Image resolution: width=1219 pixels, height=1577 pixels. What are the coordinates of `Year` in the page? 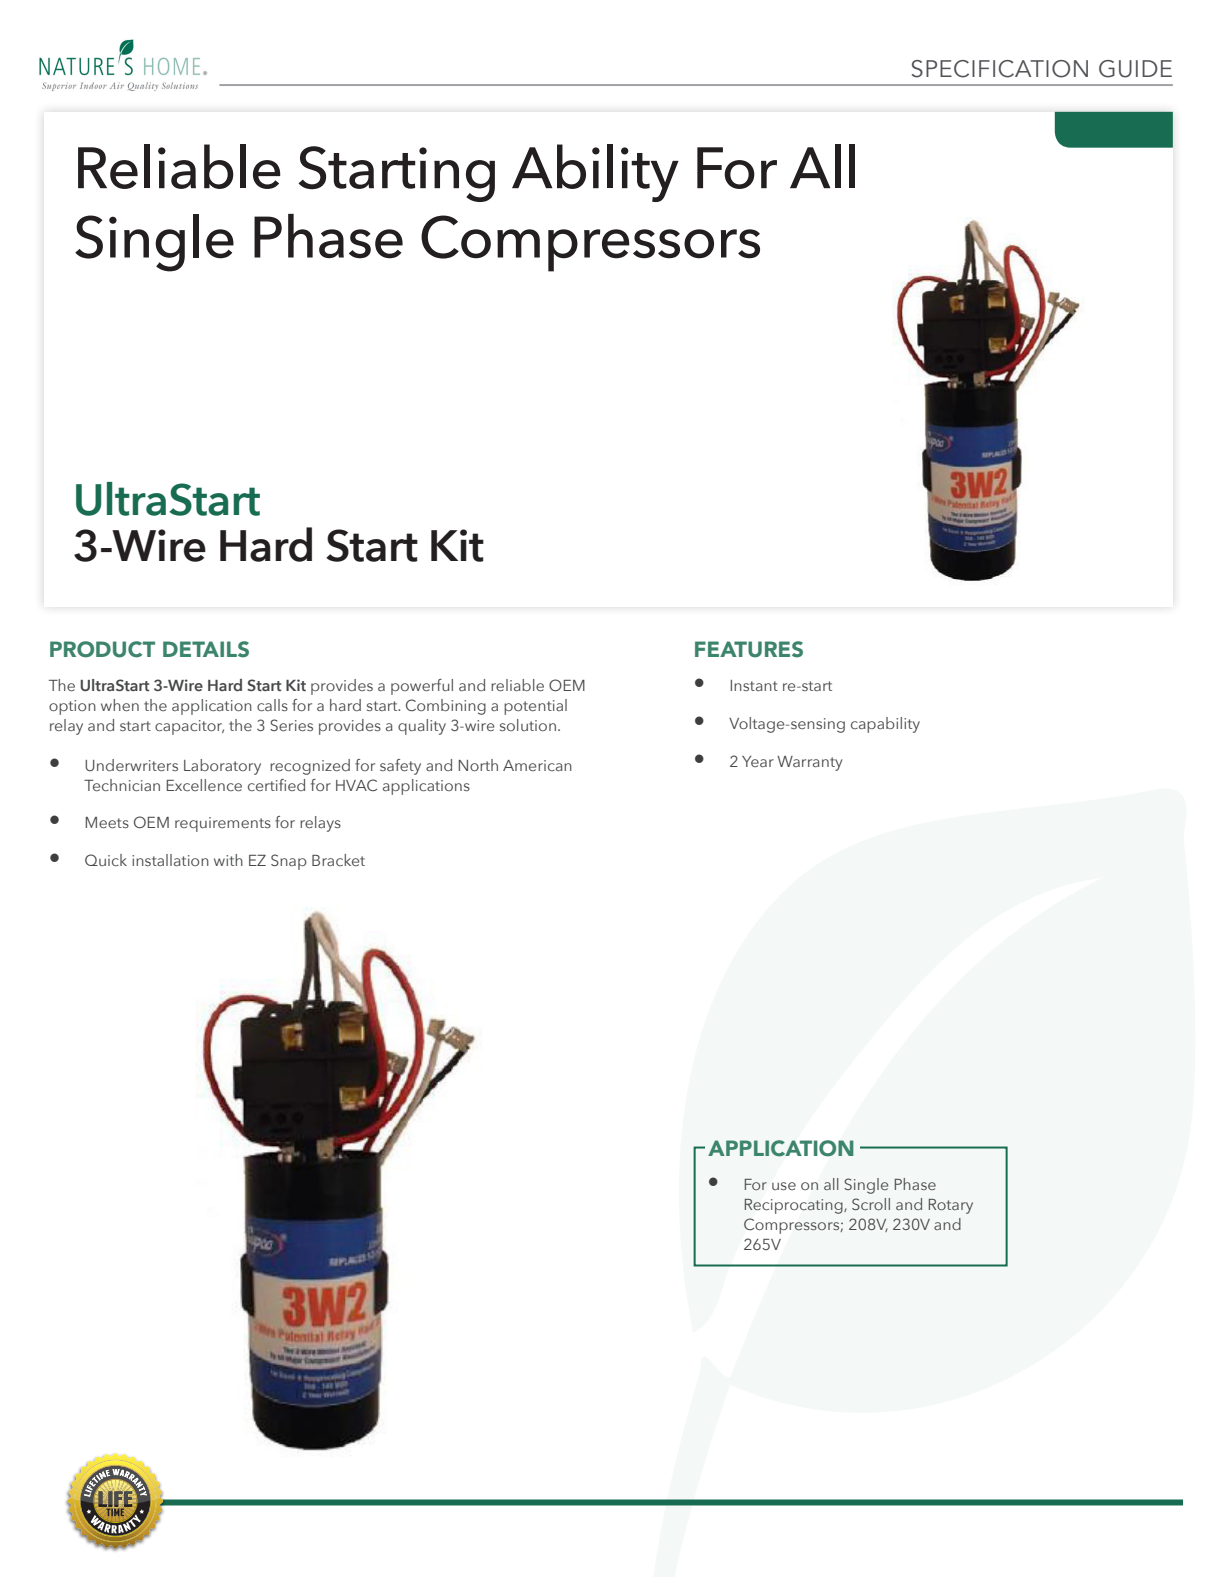 It's located at (758, 761).
